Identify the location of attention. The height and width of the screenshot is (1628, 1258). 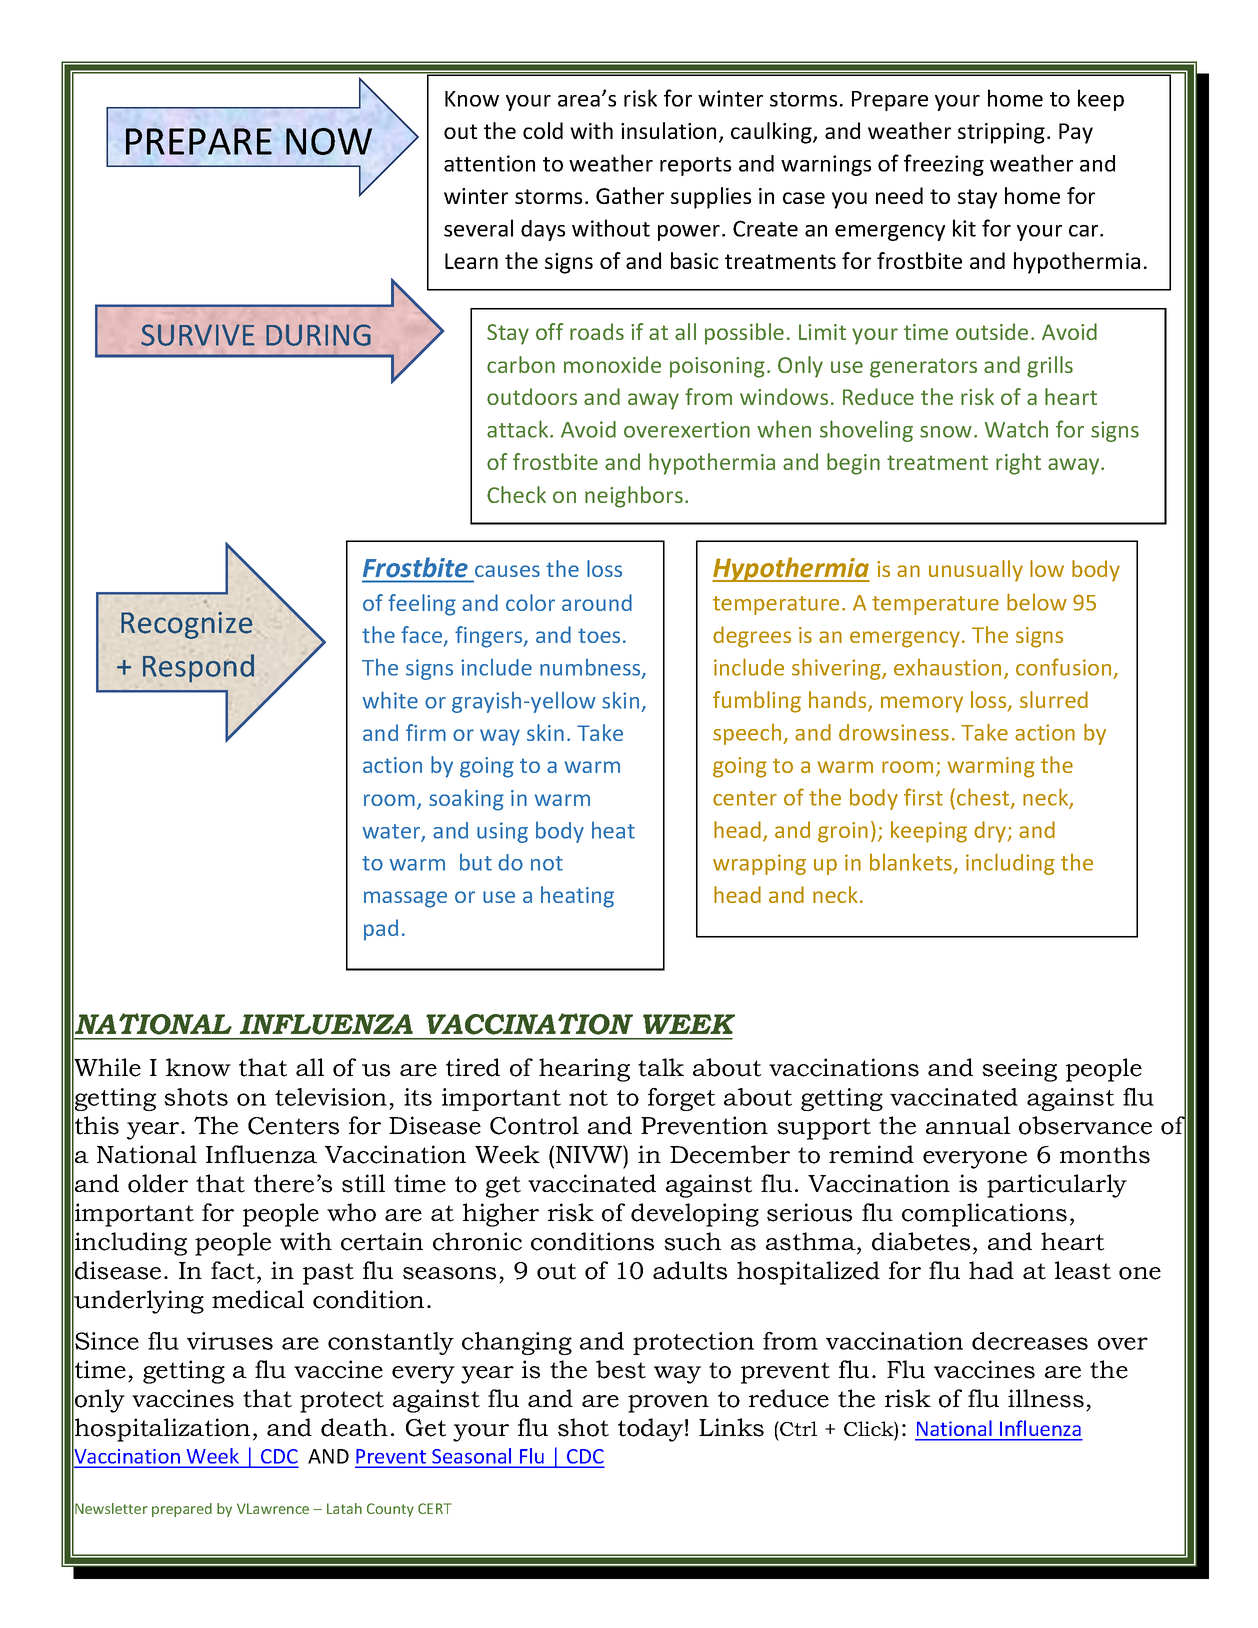
(489, 163).
